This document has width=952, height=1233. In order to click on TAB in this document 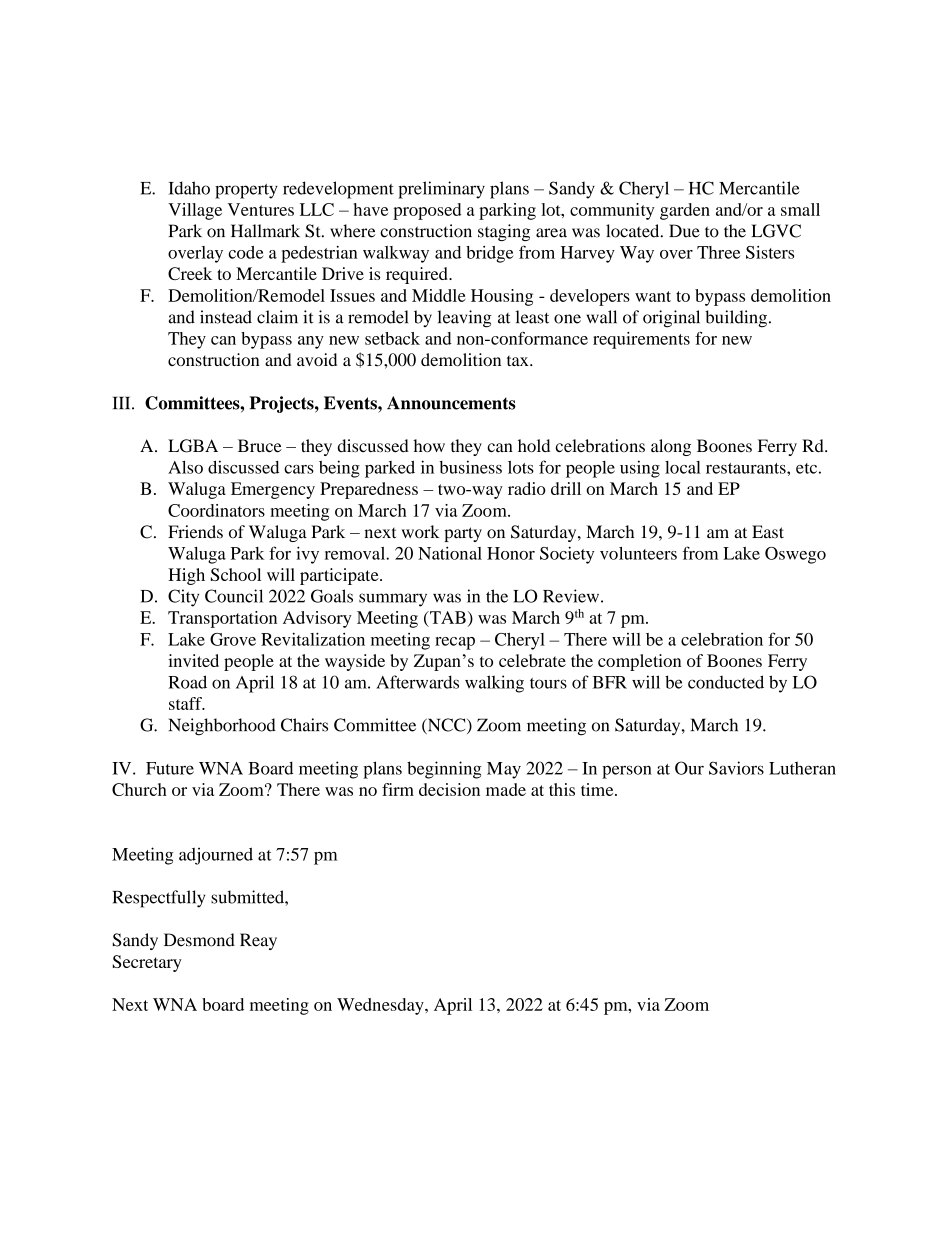, I will do `click(447, 617)`.
